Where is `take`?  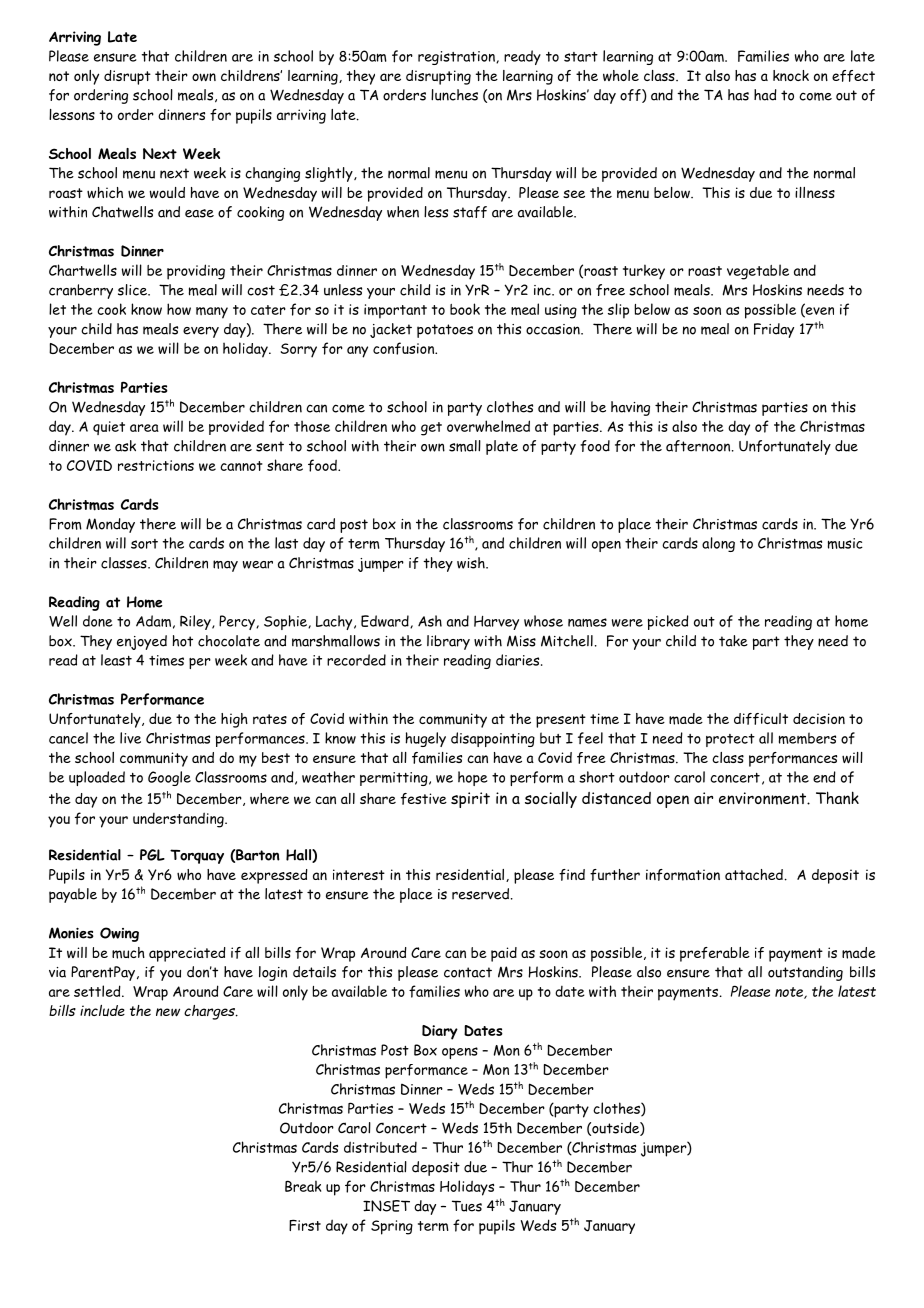
take is located at coordinates (733, 641).
